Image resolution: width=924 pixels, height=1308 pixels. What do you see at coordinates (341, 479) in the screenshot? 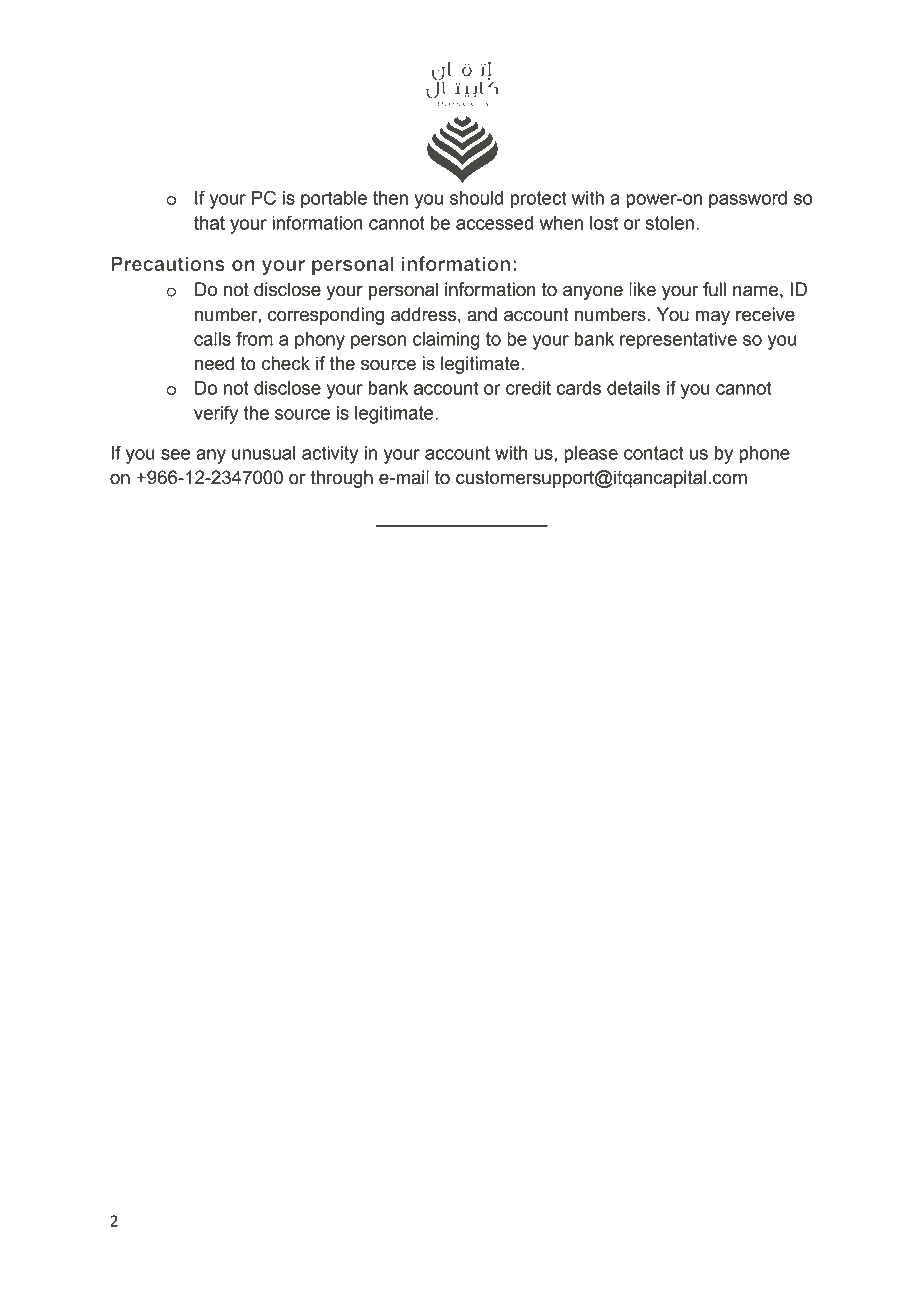
I see `through` at bounding box center [341, 479].
